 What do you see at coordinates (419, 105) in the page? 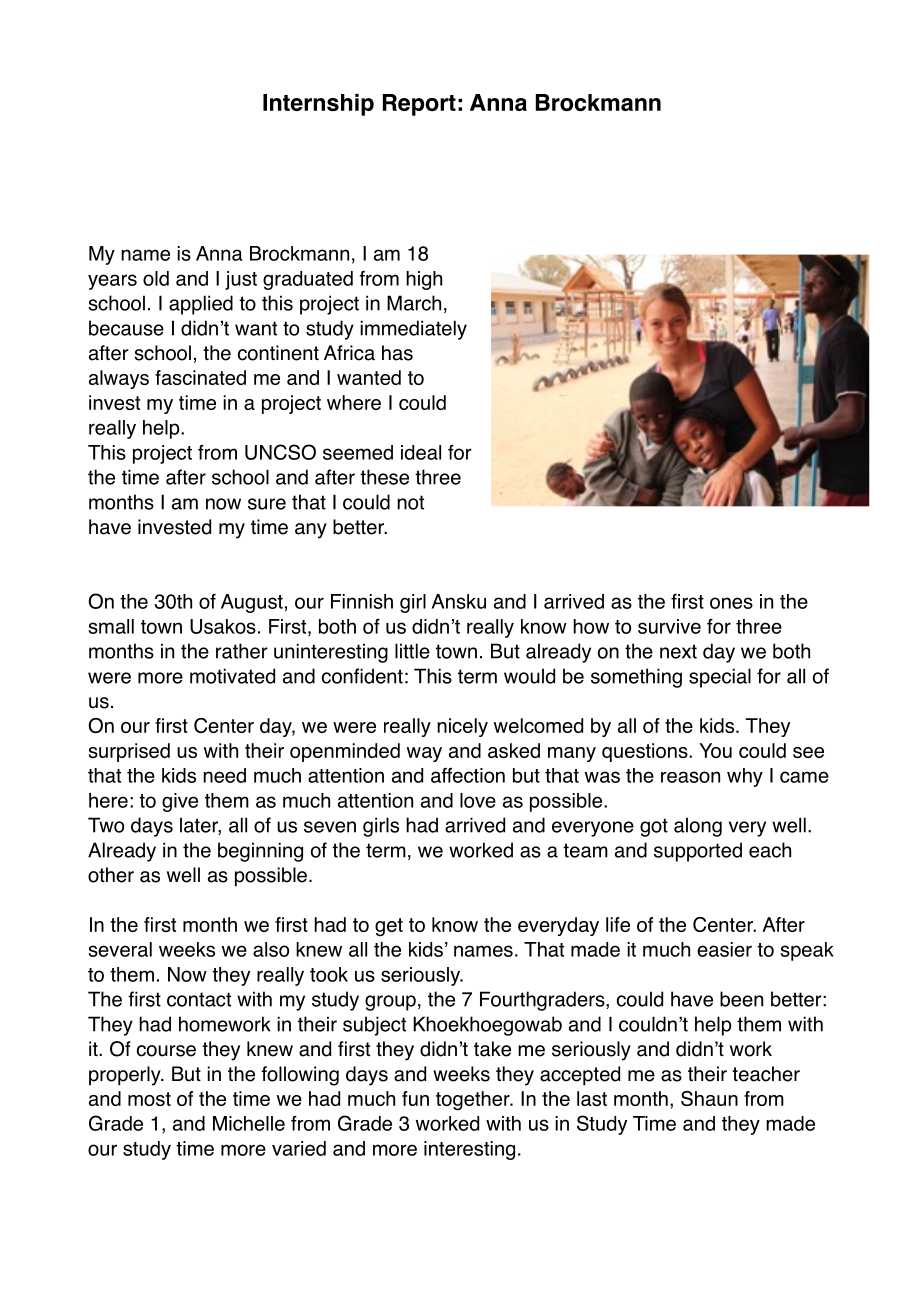
I see `Report` at bounding box center [419, 105].
